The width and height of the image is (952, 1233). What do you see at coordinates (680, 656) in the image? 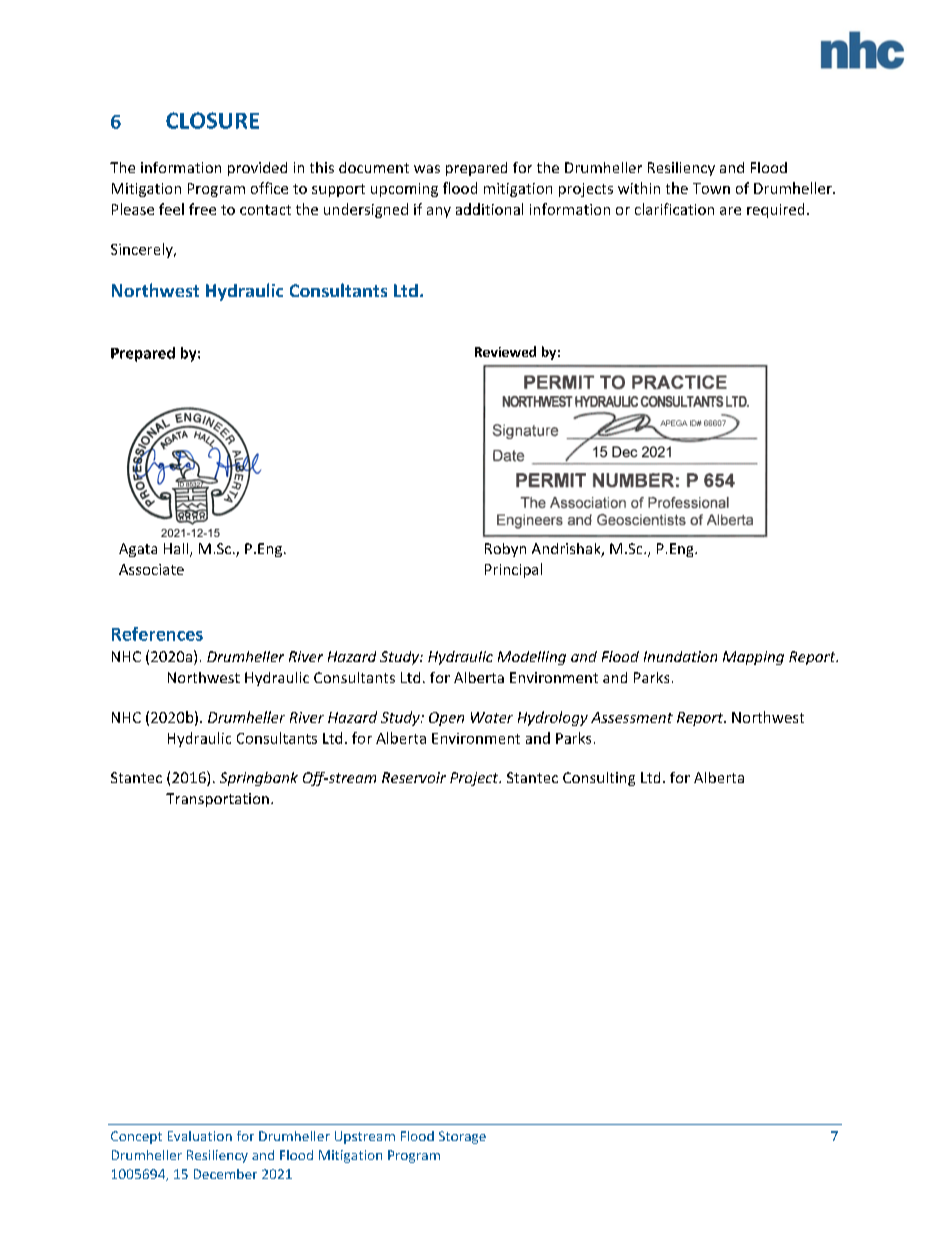
I see `Inundation` at bounding box center [680, 656].
